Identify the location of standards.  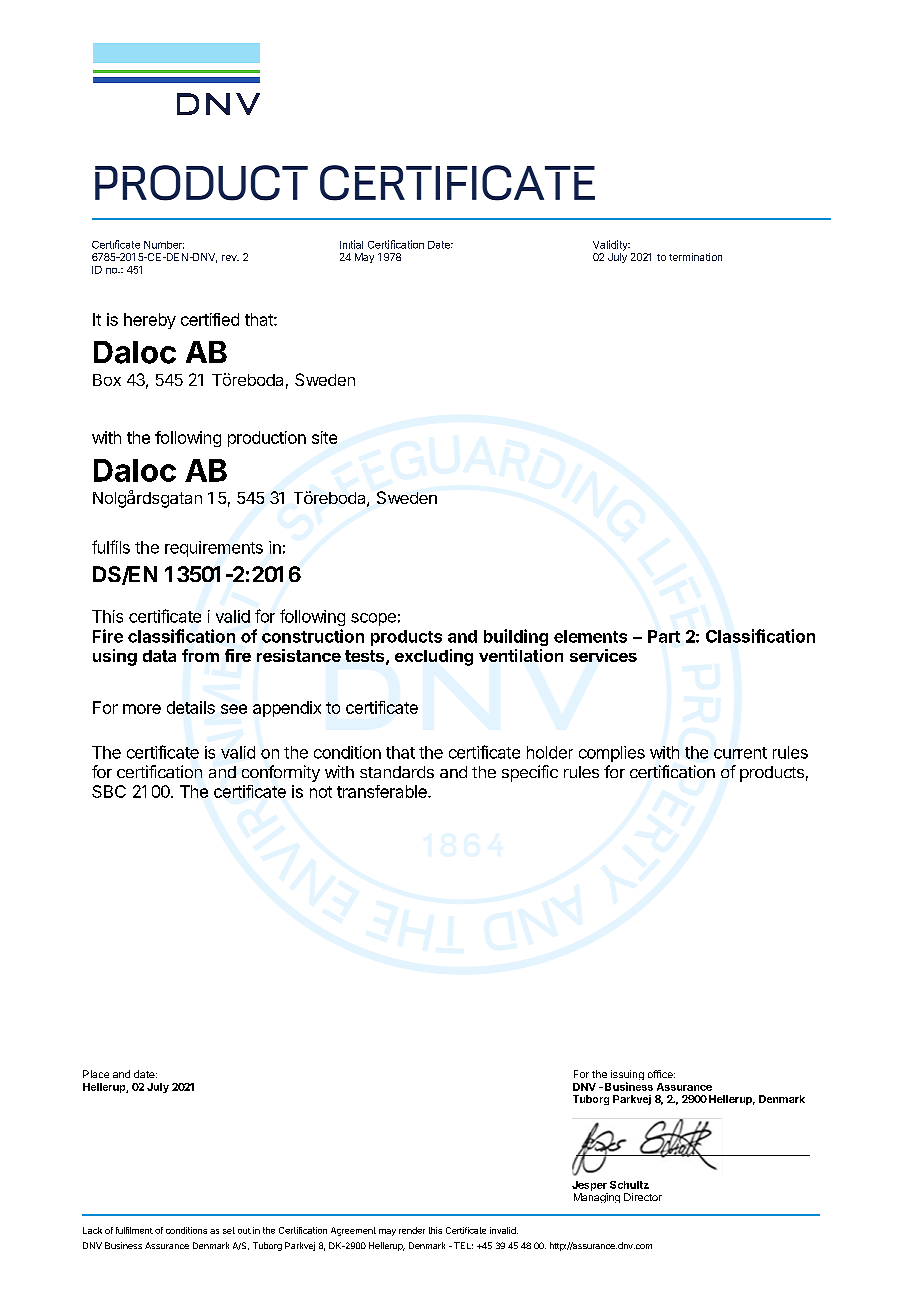
(397, 772).
